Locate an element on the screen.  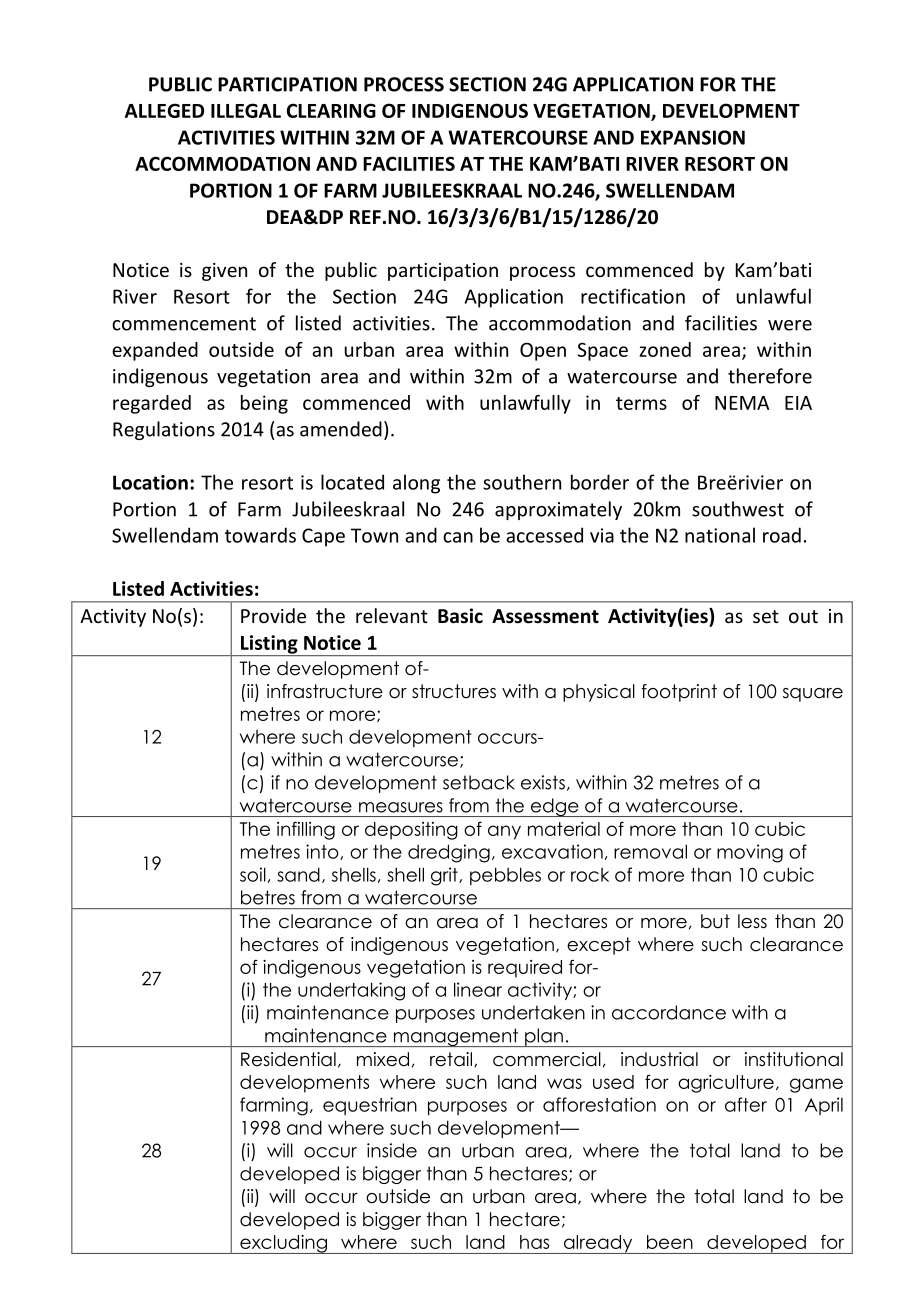
linear is located at coordinates (478, 989).
